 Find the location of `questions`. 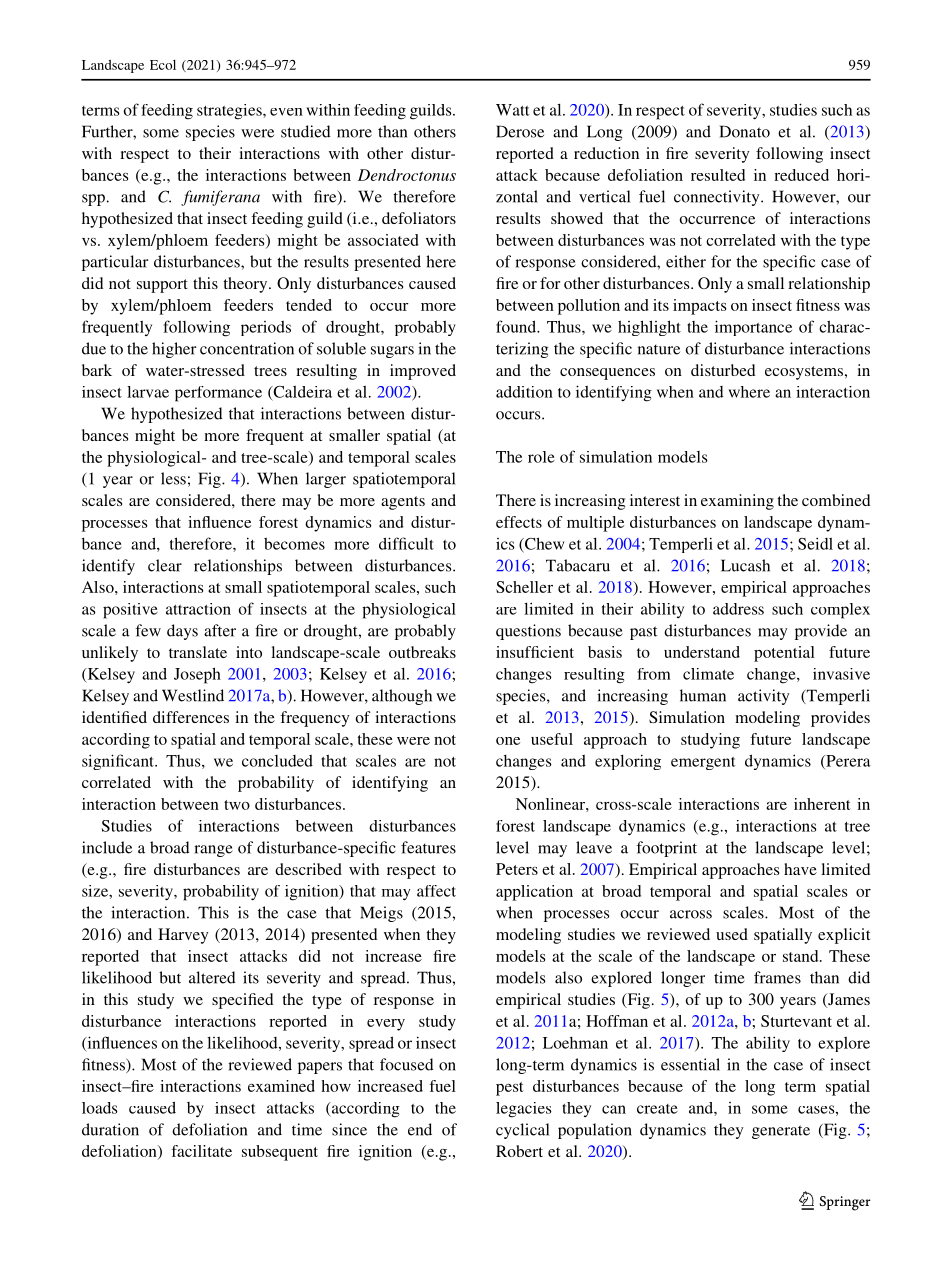

questions is located at coordinates (528, 632).
